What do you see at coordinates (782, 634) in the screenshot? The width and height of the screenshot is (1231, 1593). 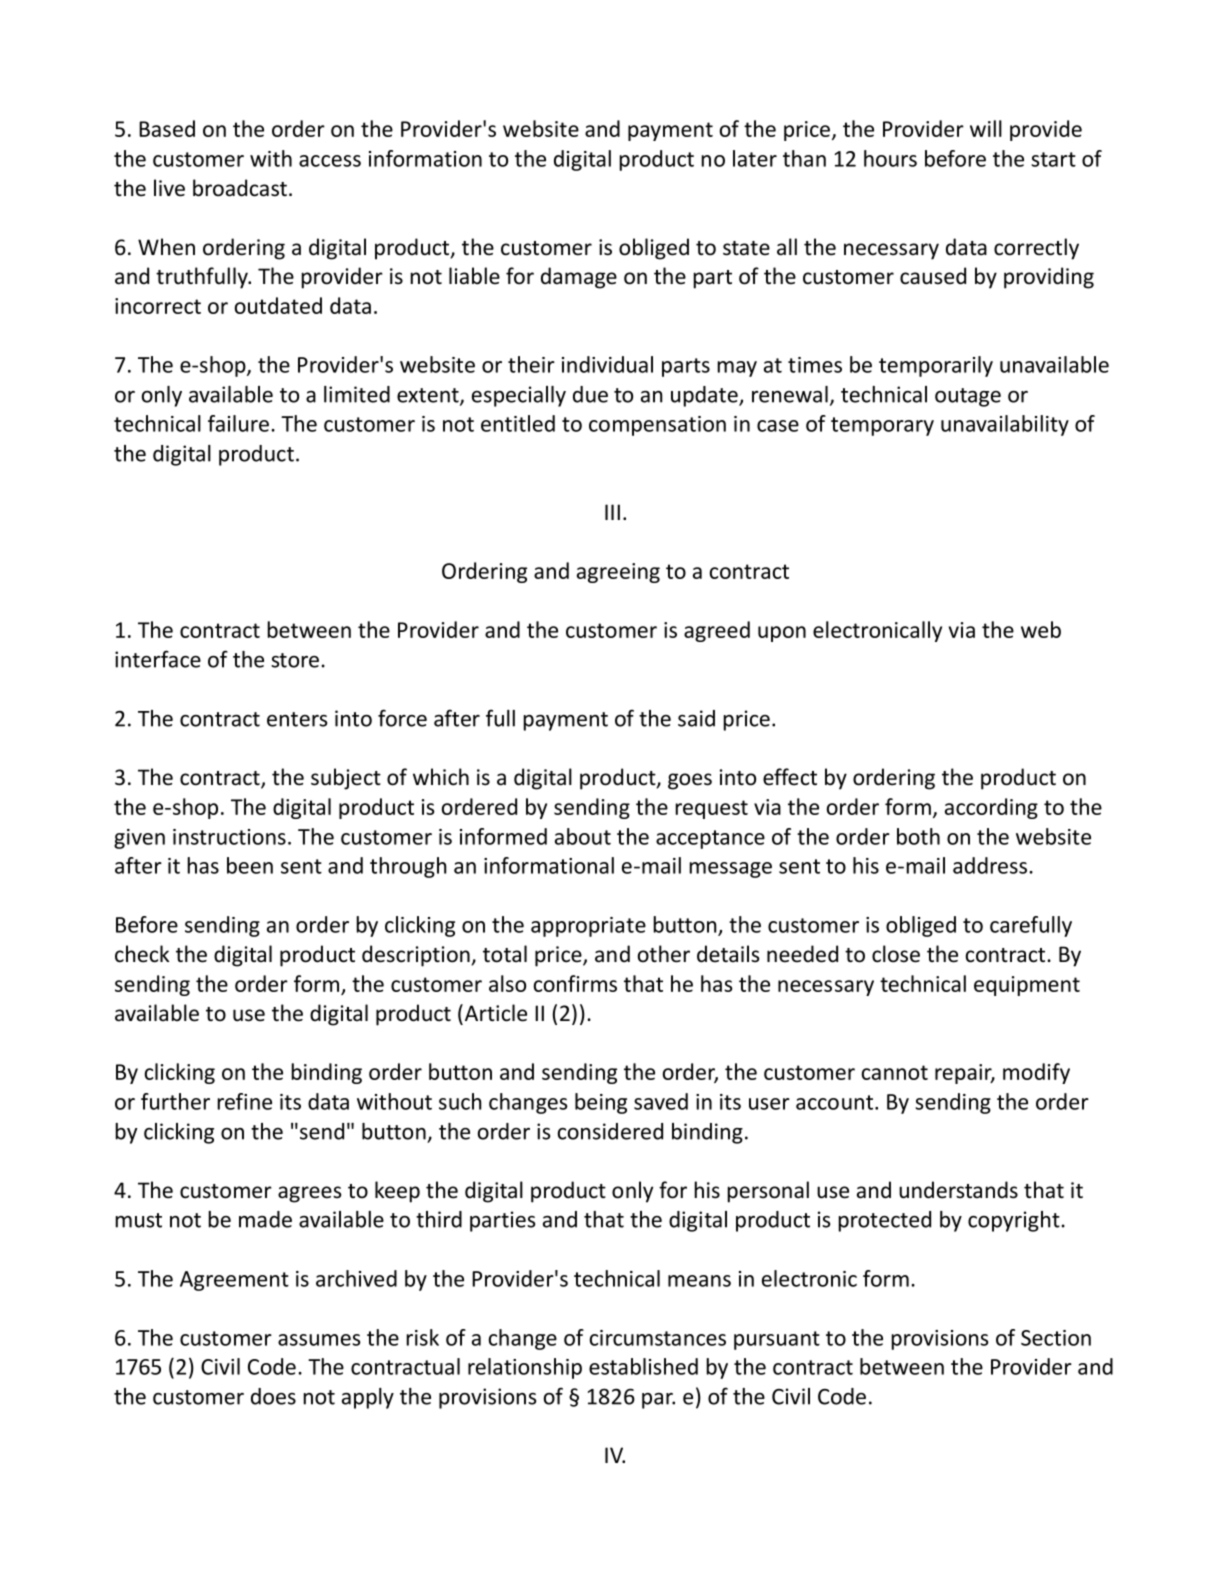 I see `upon` at bounding box center [782, 634].
